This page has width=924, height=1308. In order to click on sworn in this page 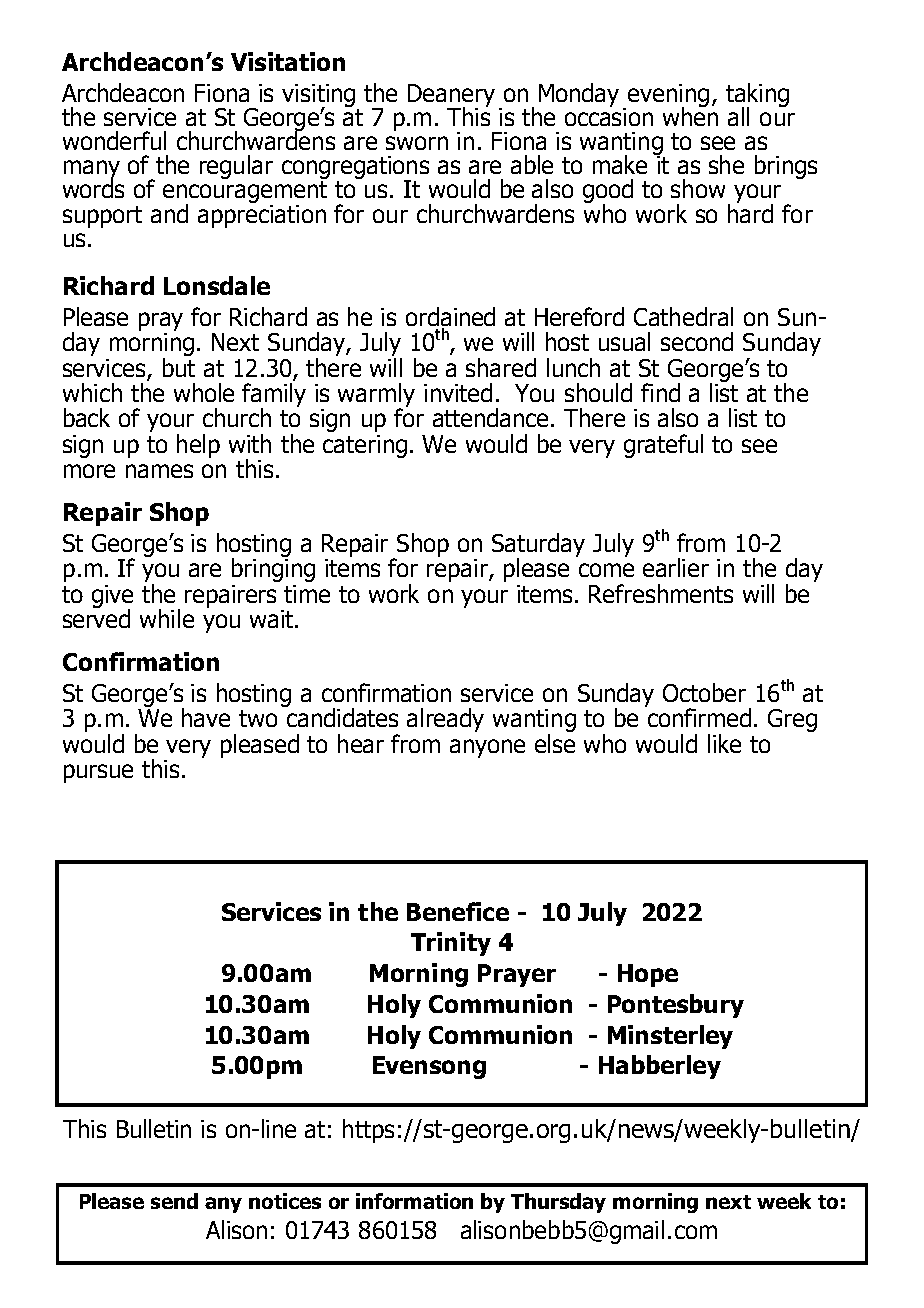, I will do `click(417, 143)`.
